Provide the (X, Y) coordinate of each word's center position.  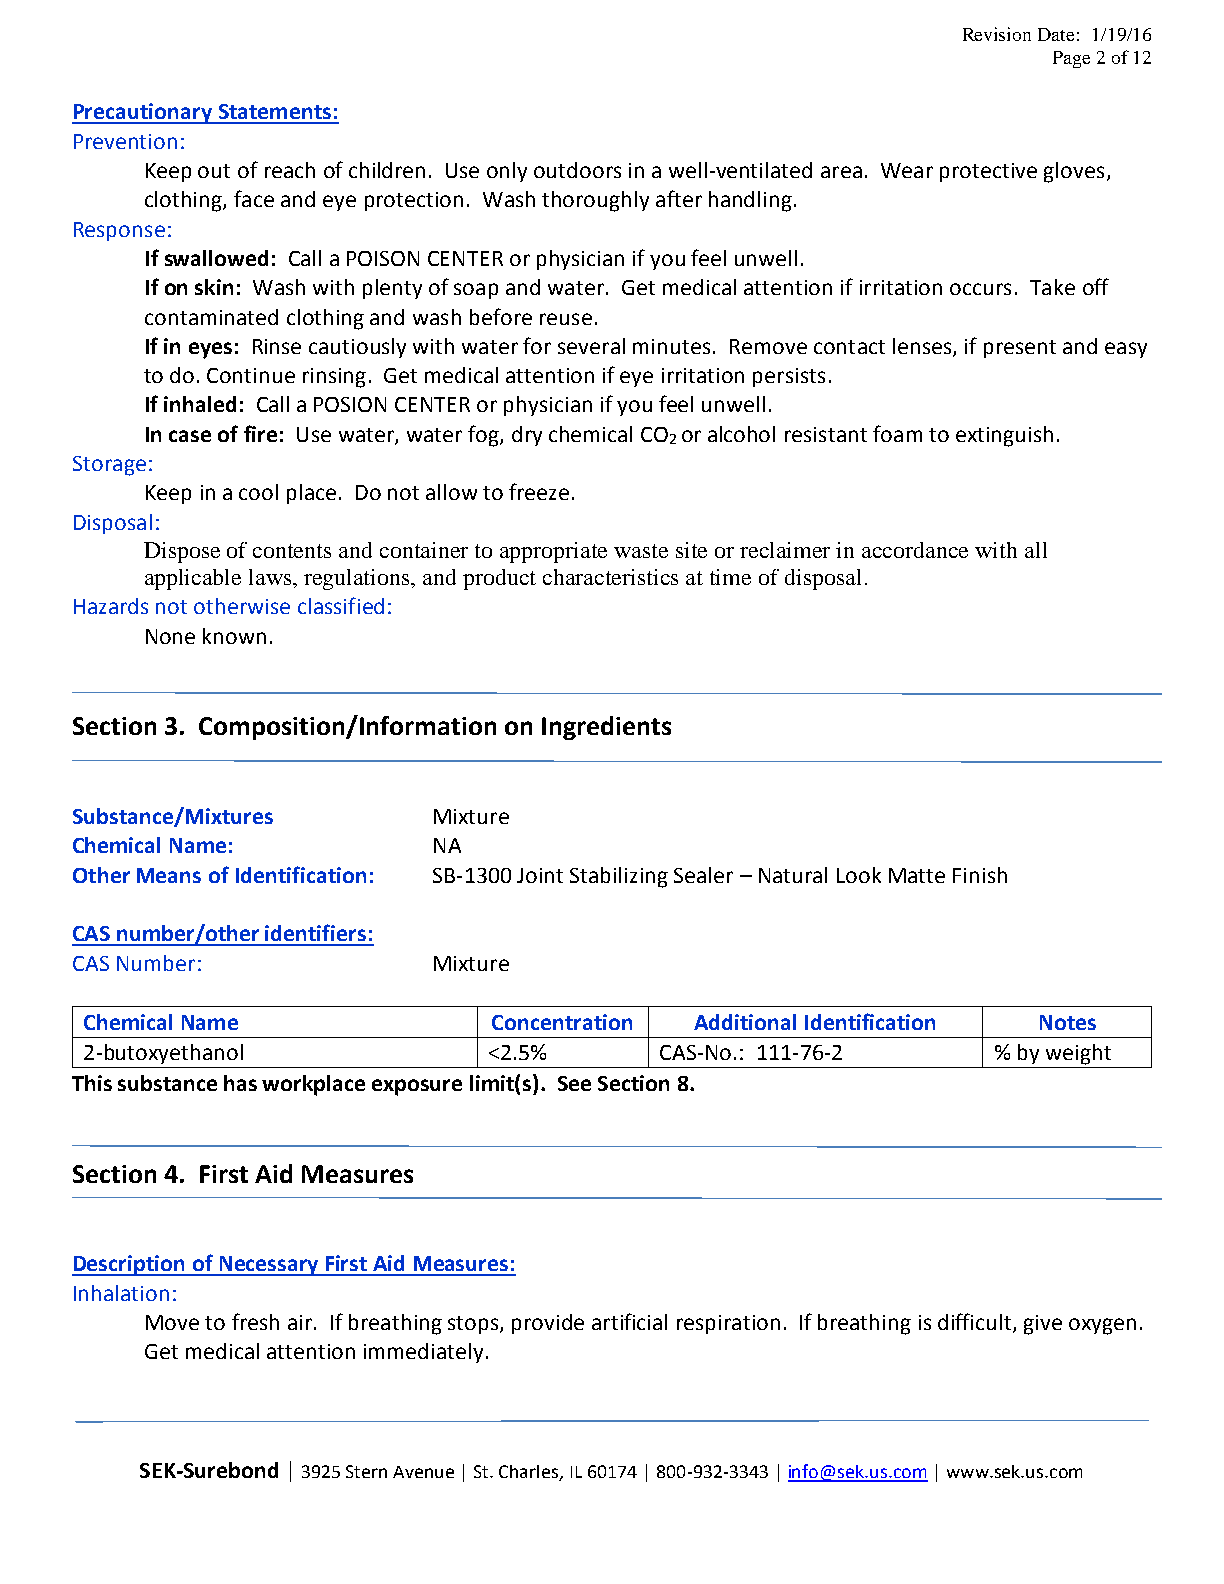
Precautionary (143, 113)
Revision (997, 34)
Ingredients (606, 728)
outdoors (577, 170)
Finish (980, 875)
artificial (629, 1321)
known (234, 636)
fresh (255, 1321)
